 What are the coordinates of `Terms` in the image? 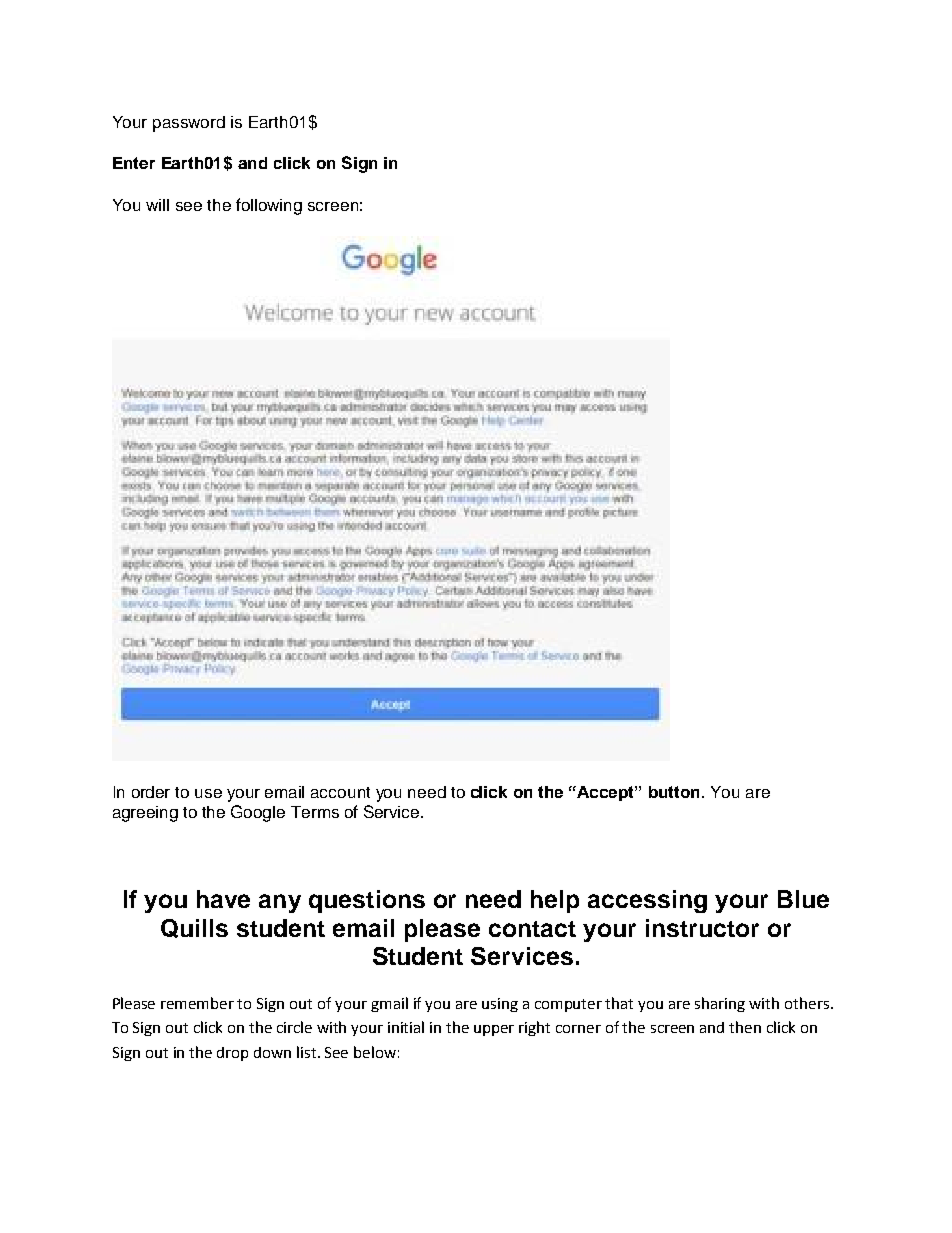 It's located at (315, 812).
